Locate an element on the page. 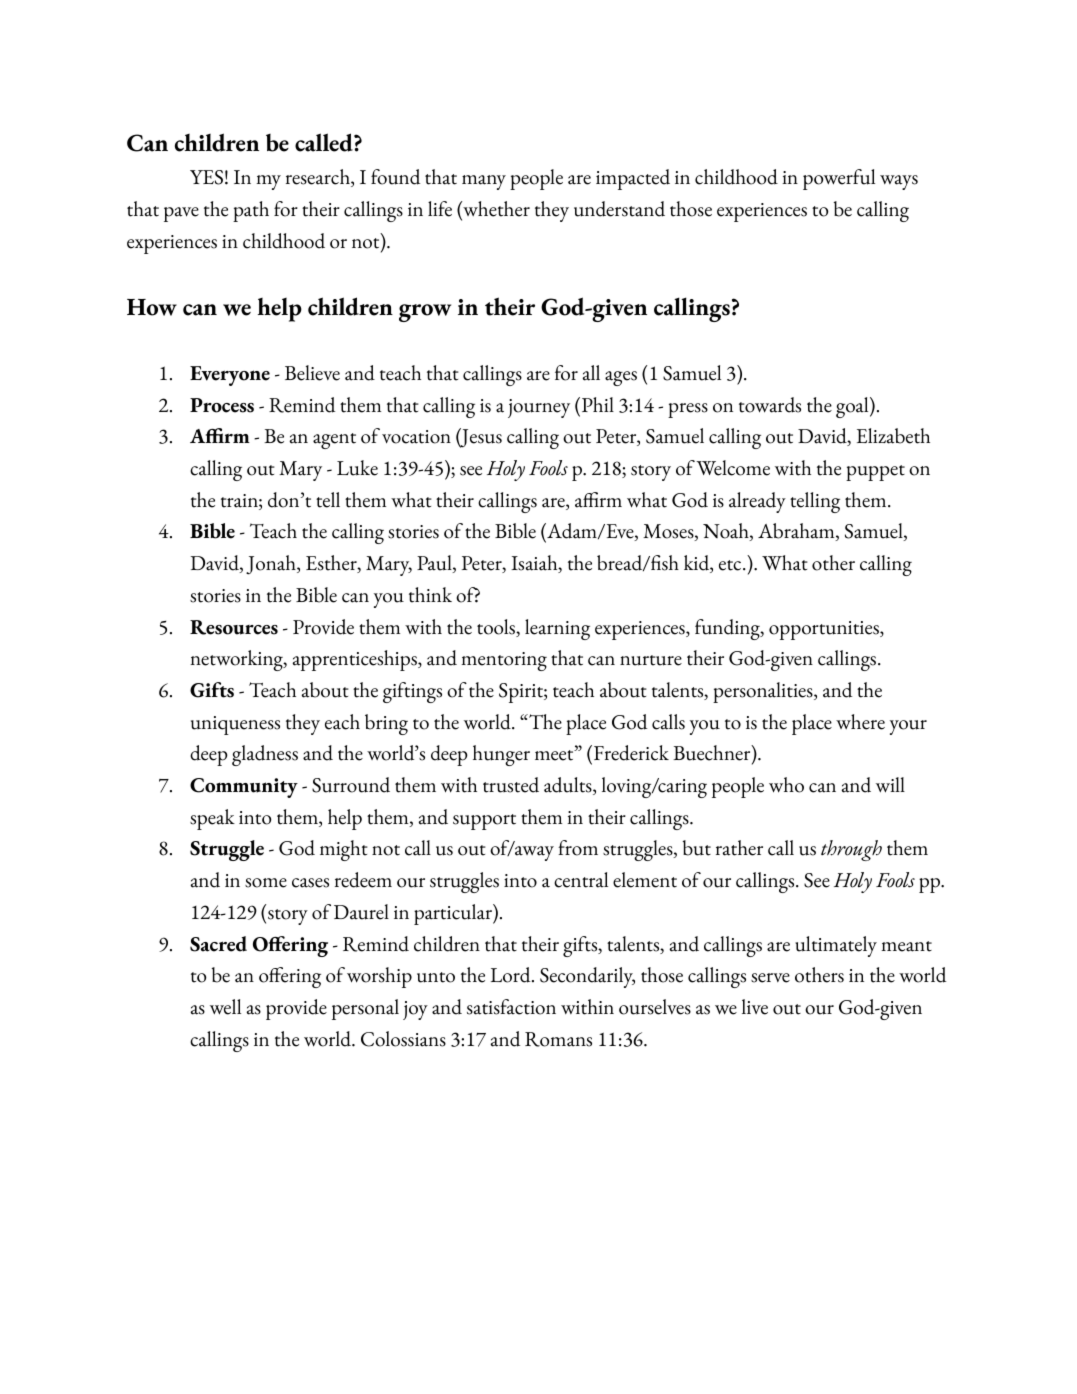  satisfaction is located at coordinates (511, 1007).
